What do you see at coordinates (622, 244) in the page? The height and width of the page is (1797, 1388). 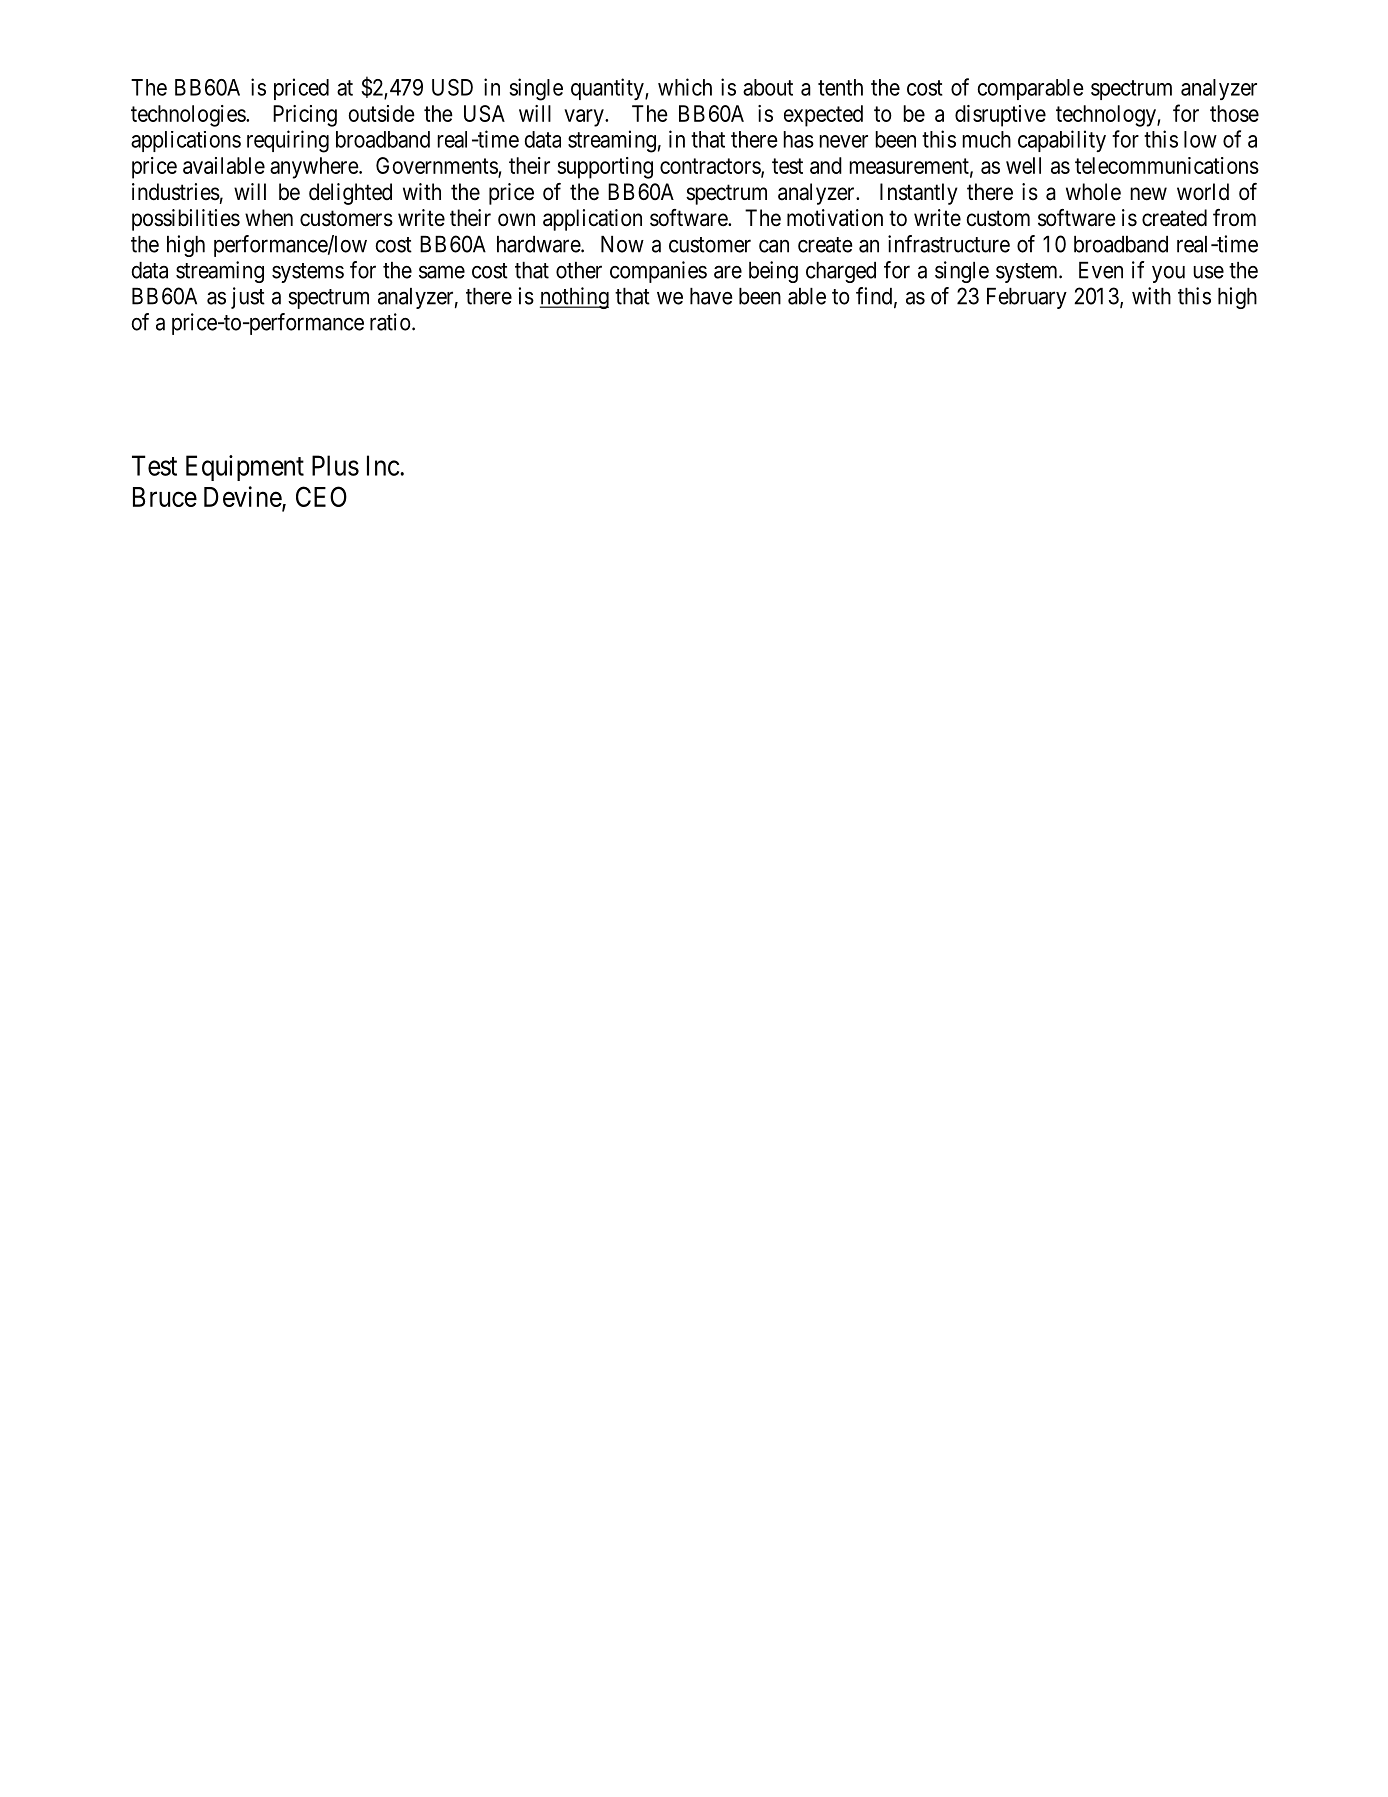 I see `Now` at bounding box center [622, 244].
